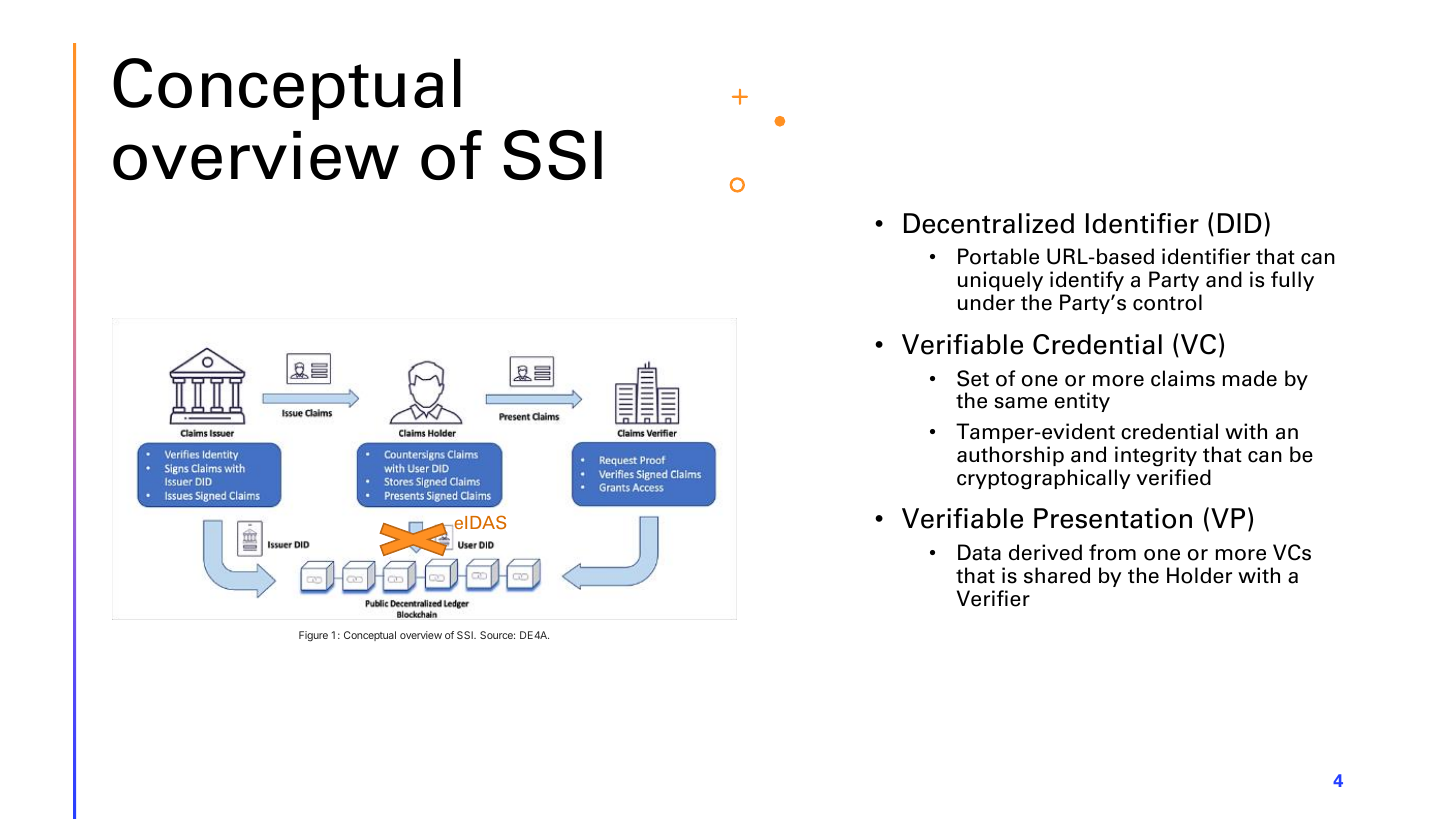  I want to click on Decentralized, so click(989, 223).
